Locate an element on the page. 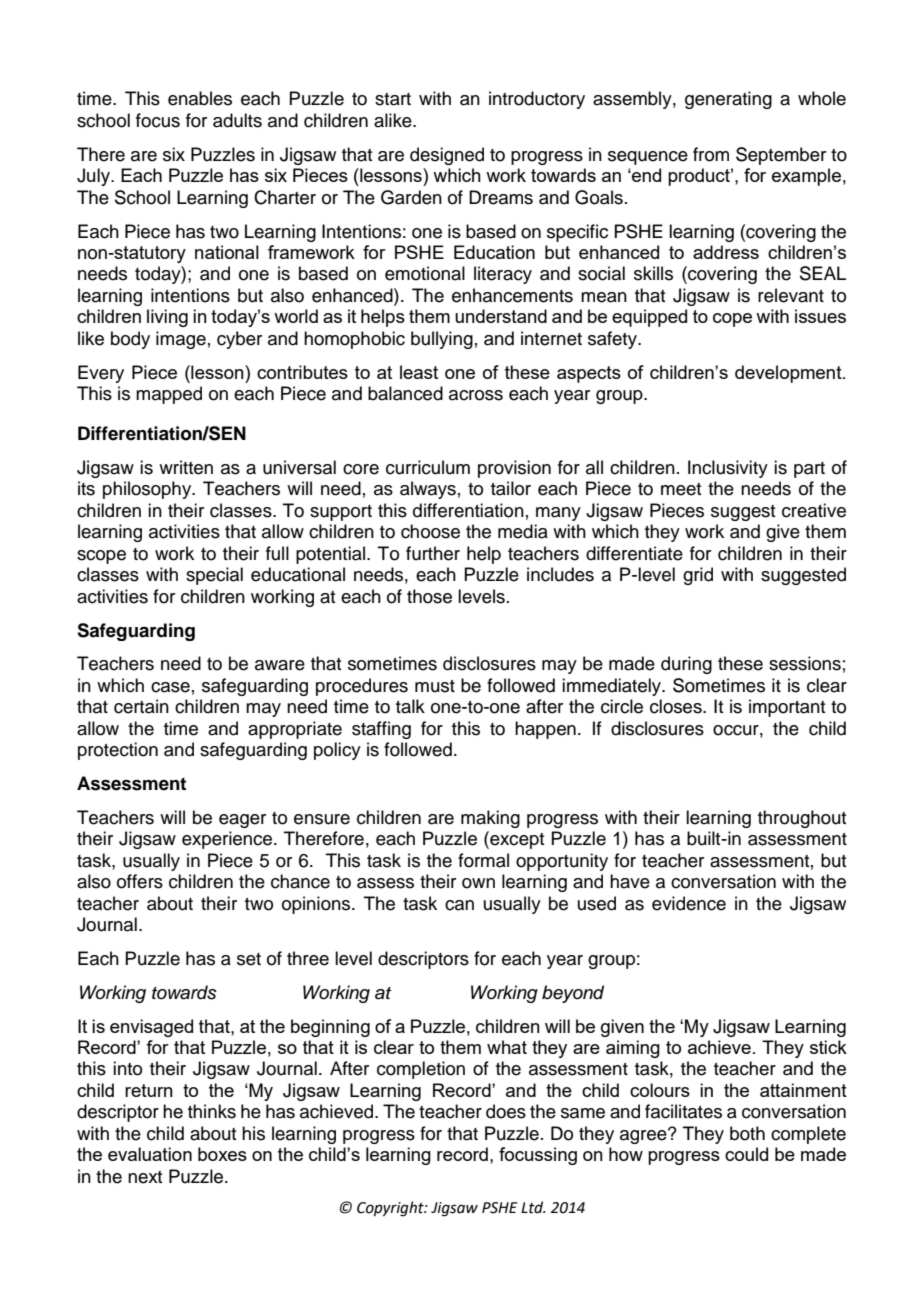 The image size is (924, 1308). offers is located at coordinates (140, 881).
